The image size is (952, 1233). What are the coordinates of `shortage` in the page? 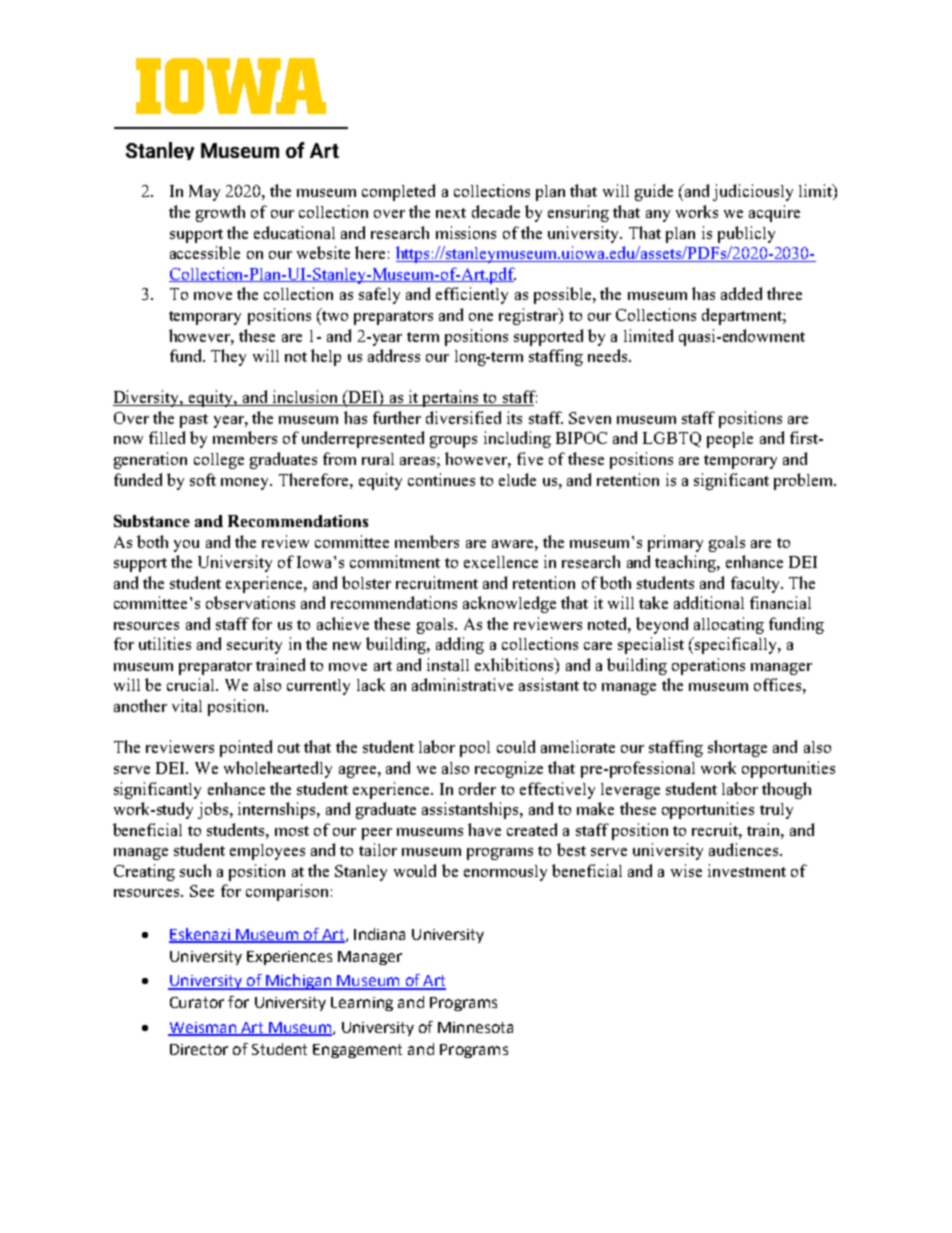 It's located at (737, 748).
